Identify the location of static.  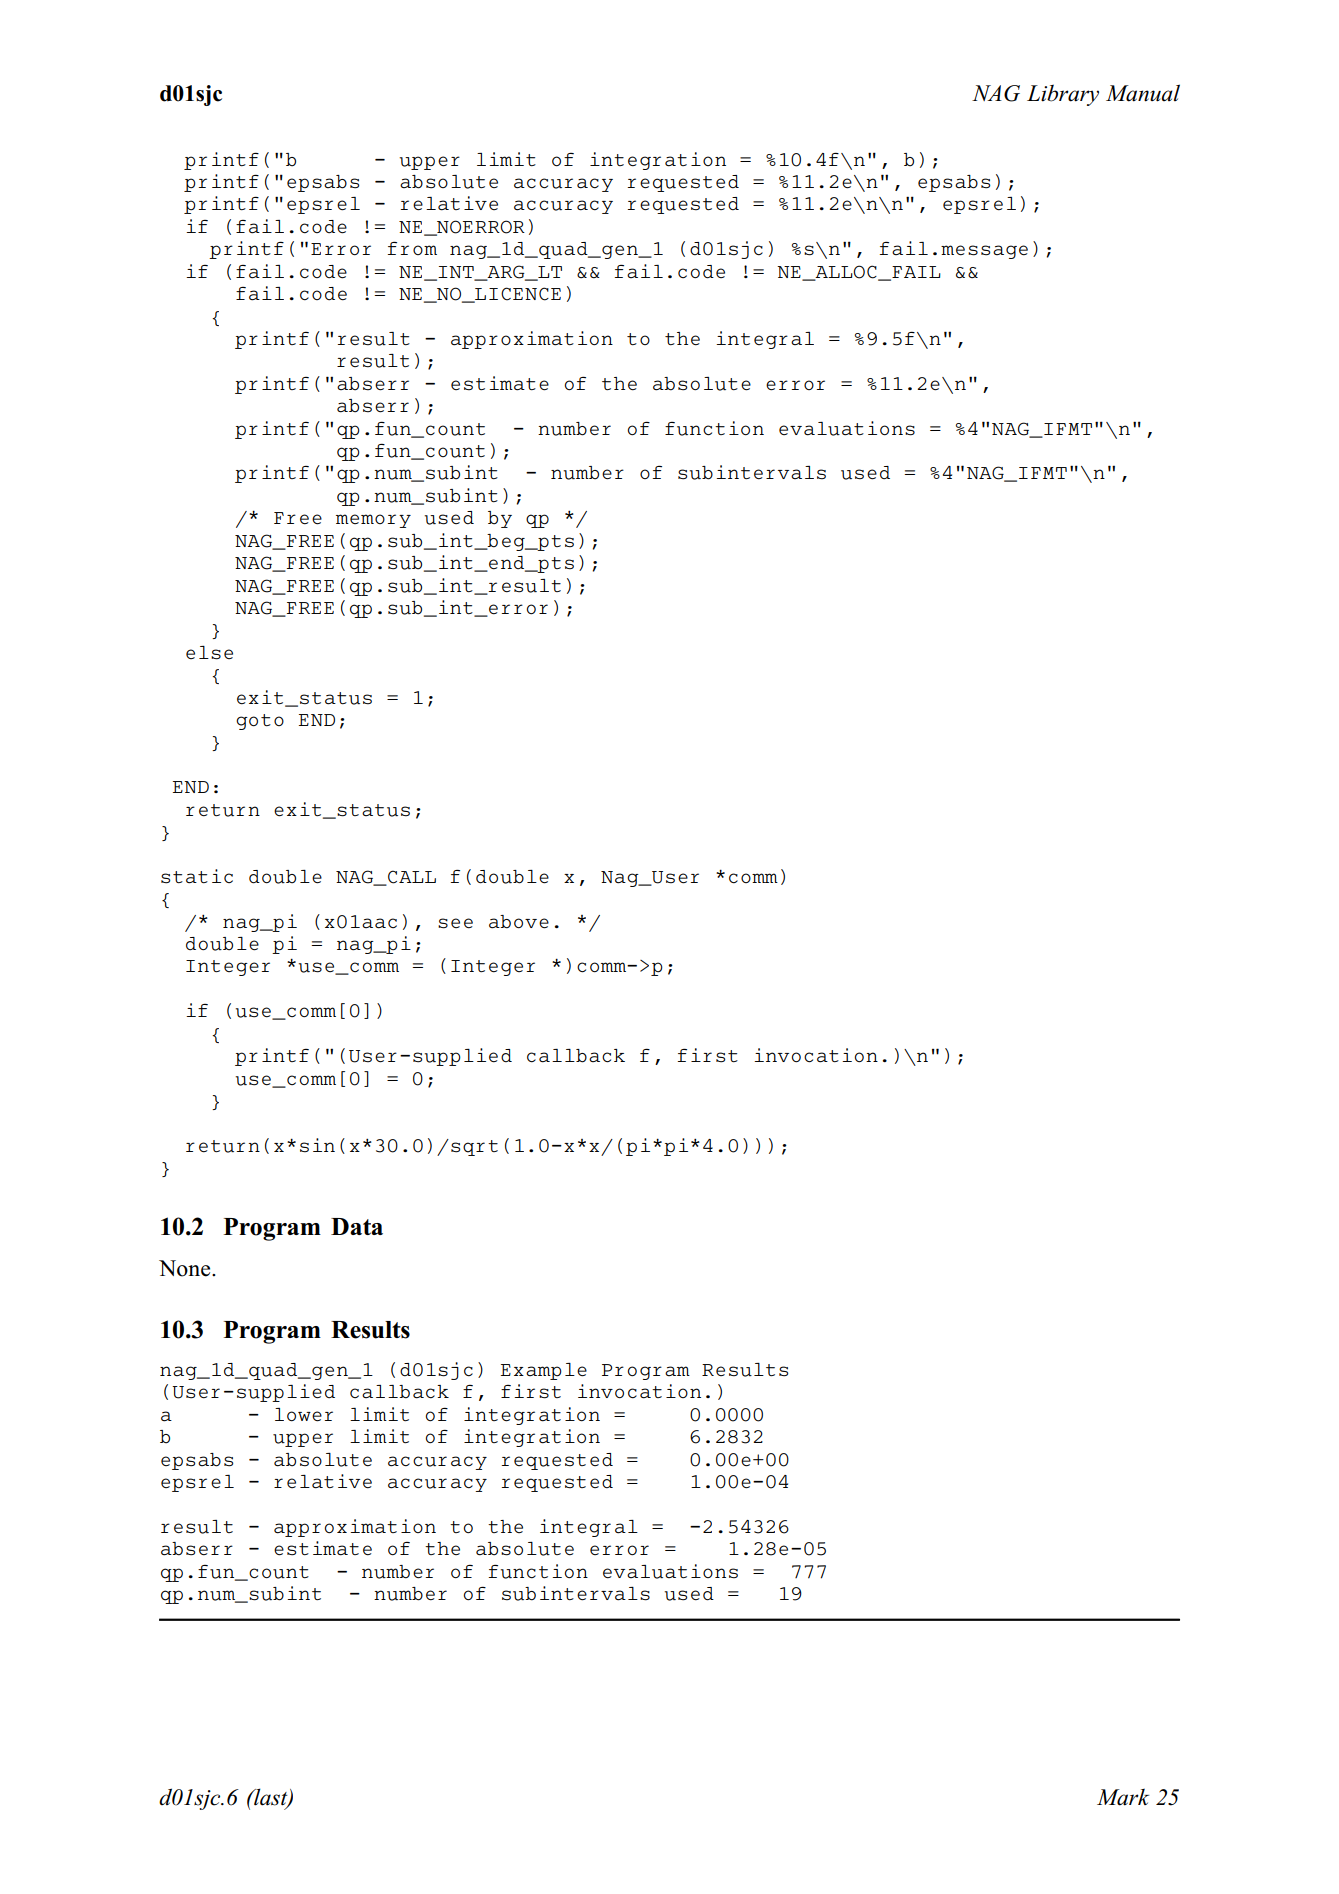
(197, 876).
